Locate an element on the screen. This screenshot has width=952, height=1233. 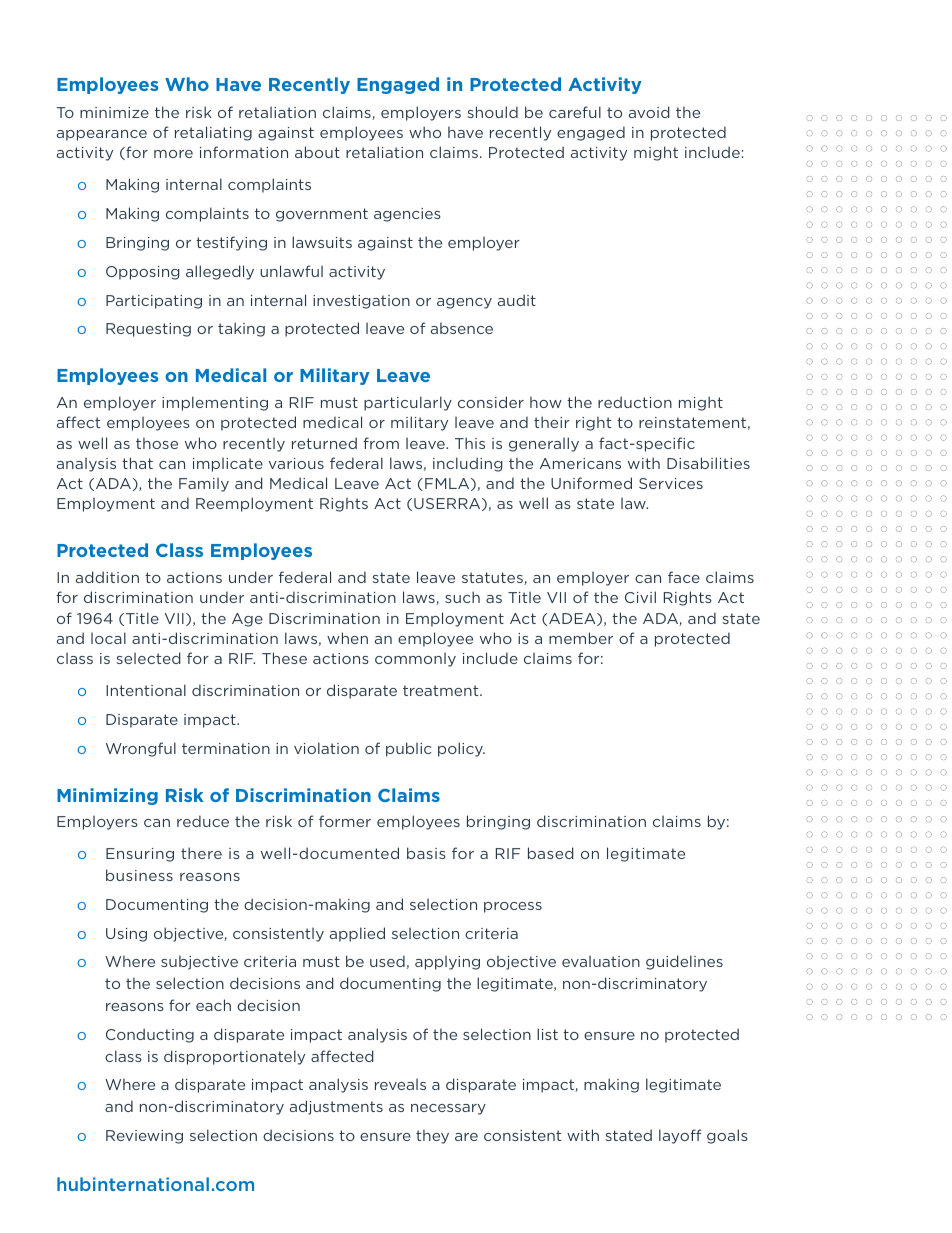
more is located at coordinates (173, 154).
